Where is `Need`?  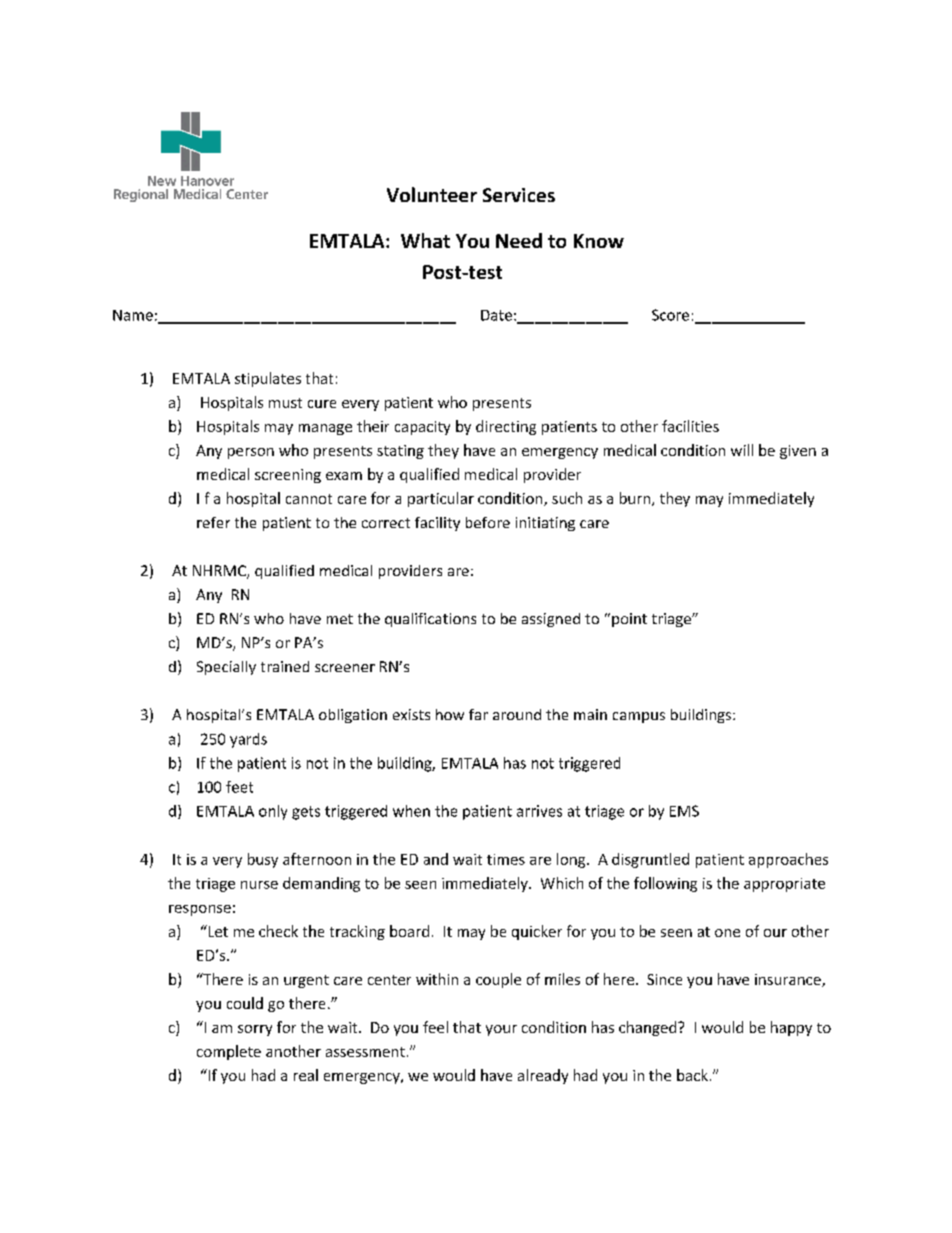 Need is located at coordinates (519, 240).
